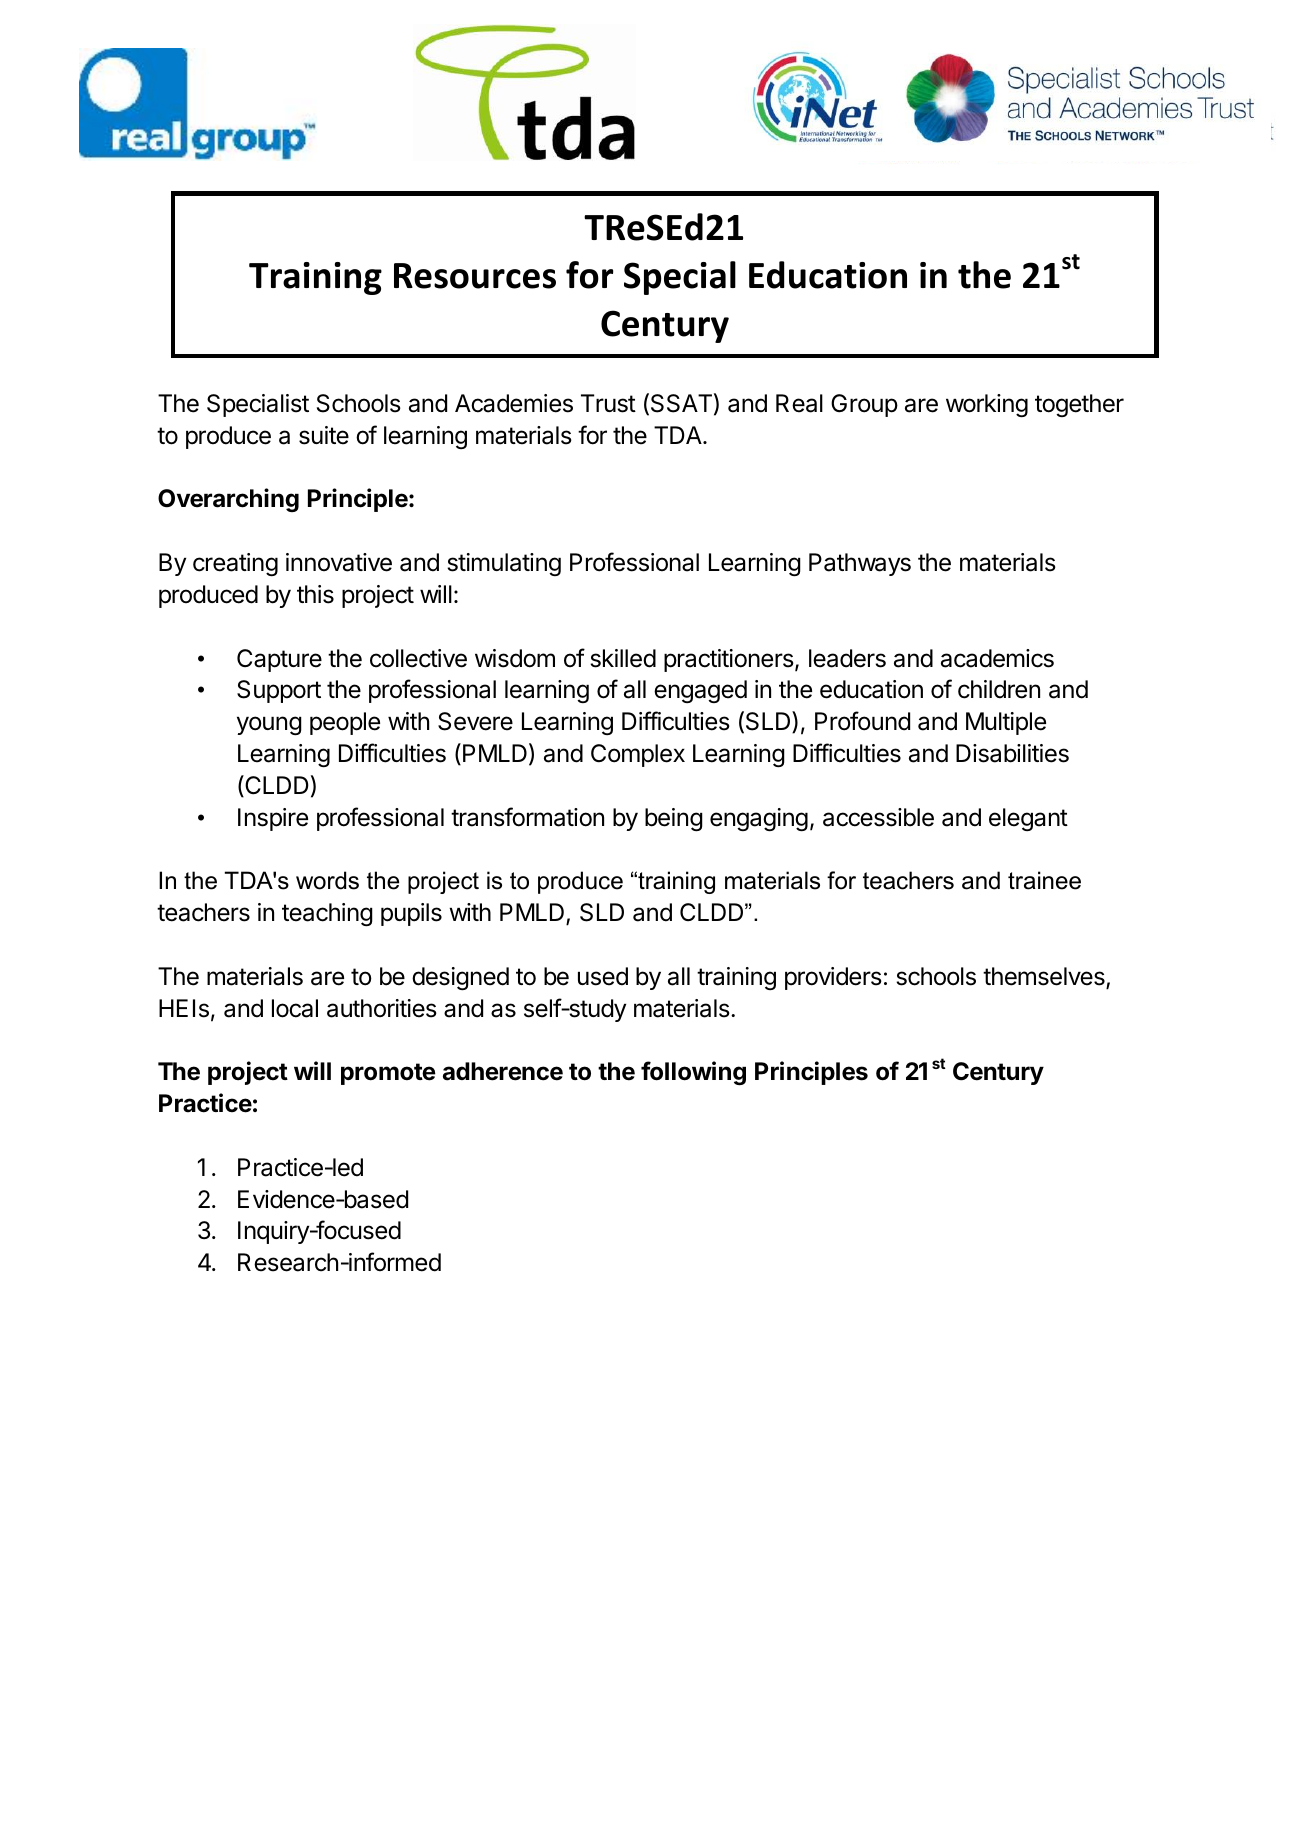 The width and height of the screenshot is (1302, 1841). Describe the element at coordinates (1028, 819) in the screenshot. I see `elegant` at that location.
